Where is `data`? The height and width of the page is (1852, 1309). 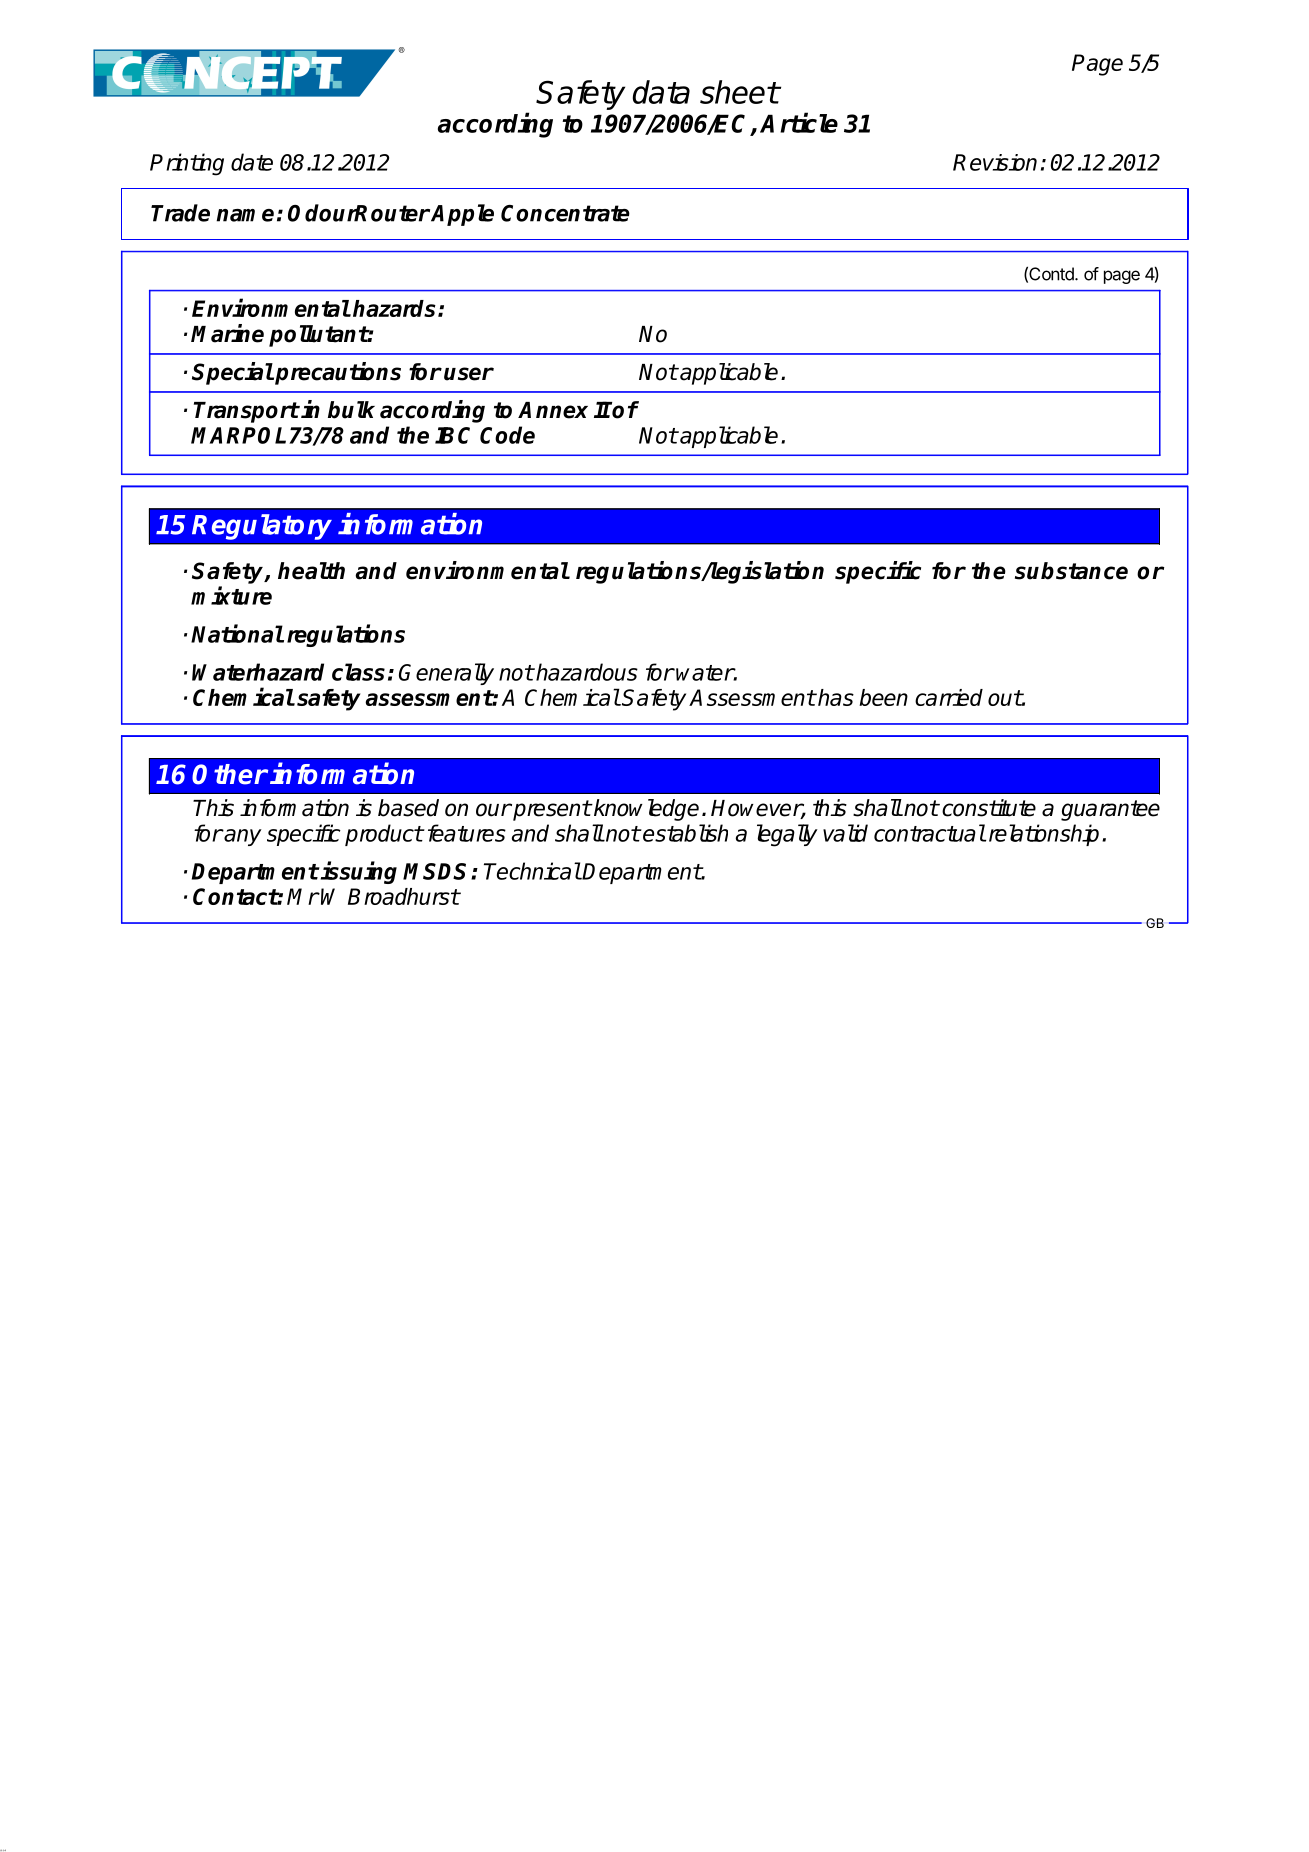
data is located at coordinates (661, 92).
